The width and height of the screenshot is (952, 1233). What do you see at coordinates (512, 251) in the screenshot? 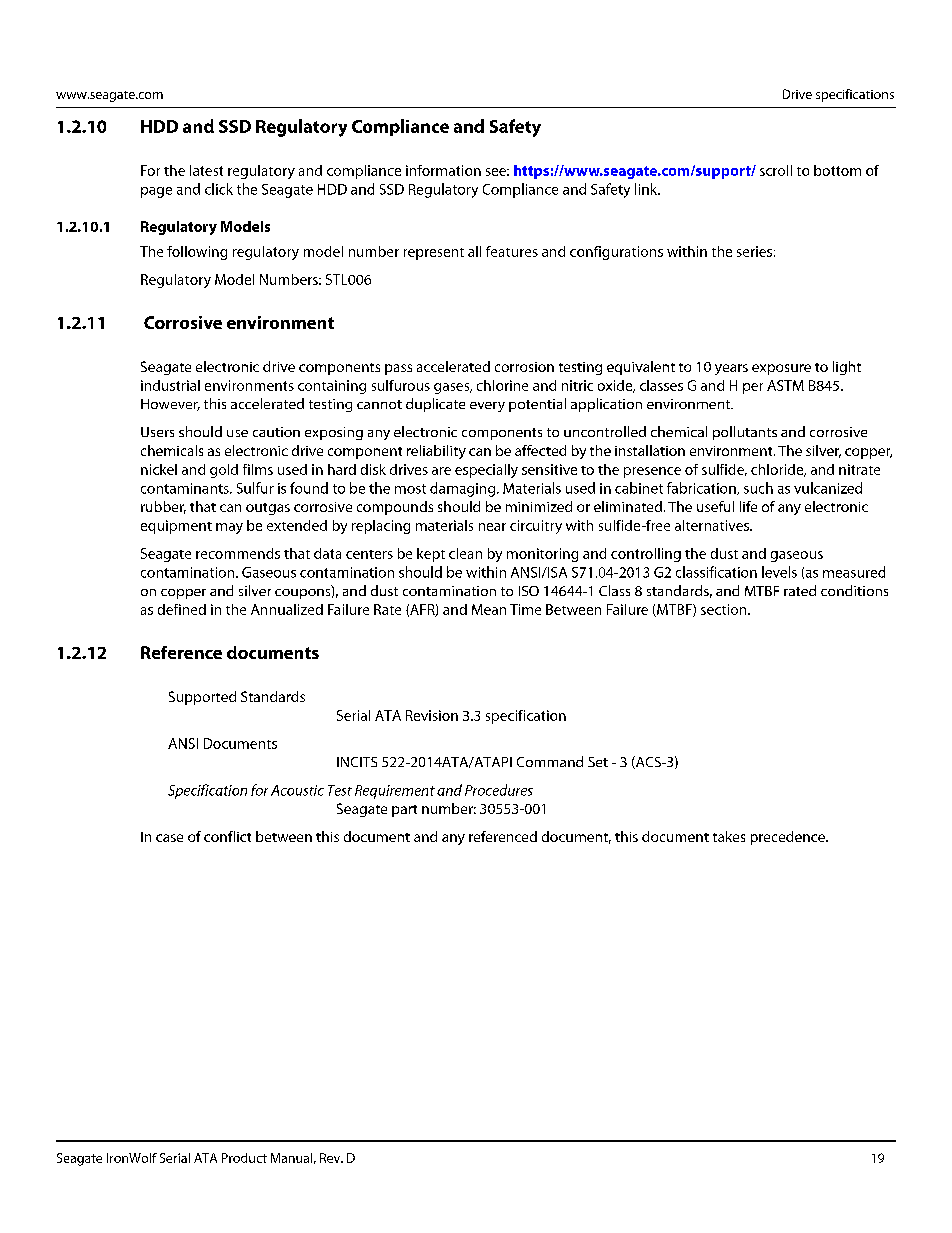
I see `features` at bounding box center [512, 251].
